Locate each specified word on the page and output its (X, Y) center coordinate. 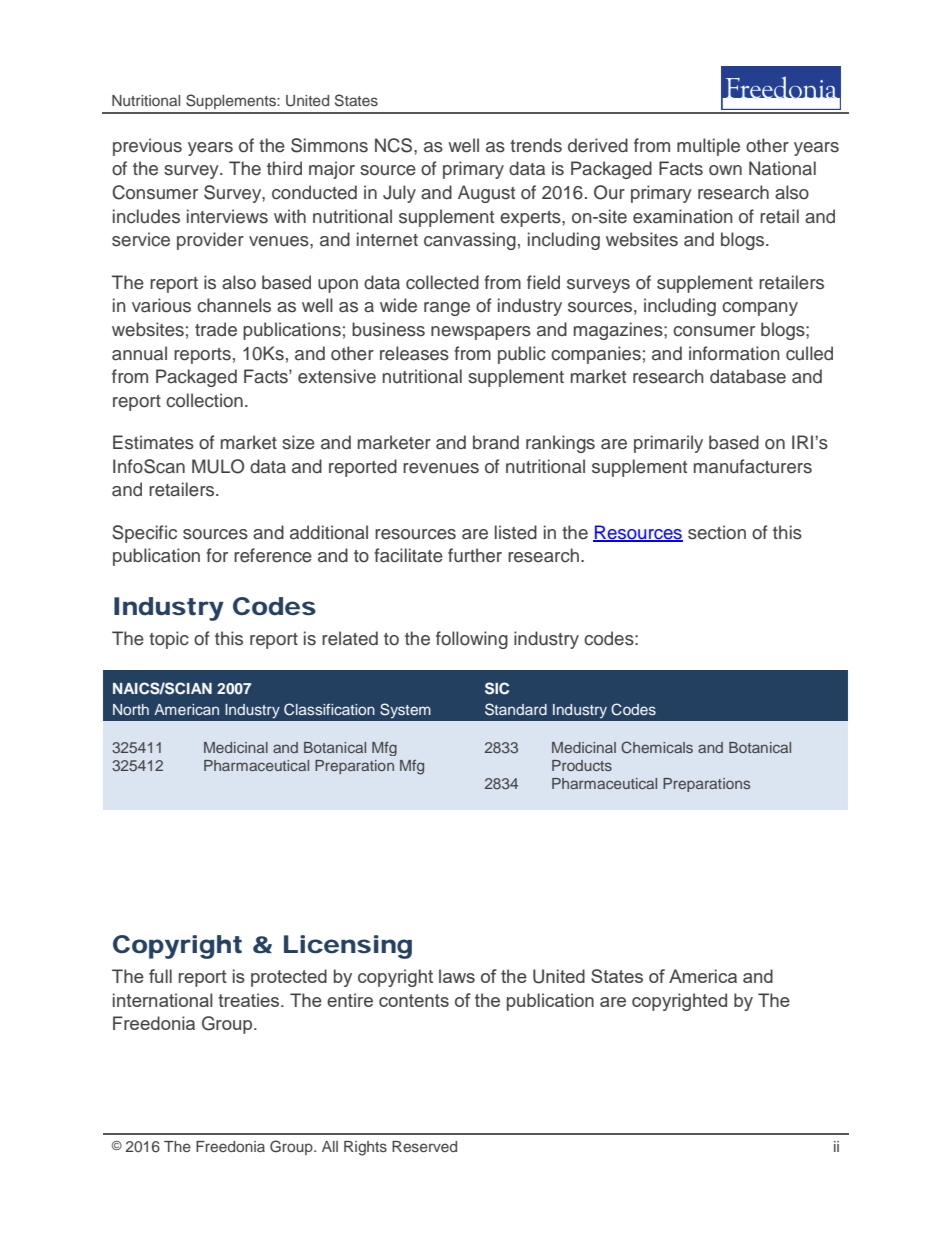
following (472, 640)
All (330, 1146)
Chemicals (657, 747)
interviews (227, 216)
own (725, 170)
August (486, 194)
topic (169, 640)
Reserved (424, 1146)
